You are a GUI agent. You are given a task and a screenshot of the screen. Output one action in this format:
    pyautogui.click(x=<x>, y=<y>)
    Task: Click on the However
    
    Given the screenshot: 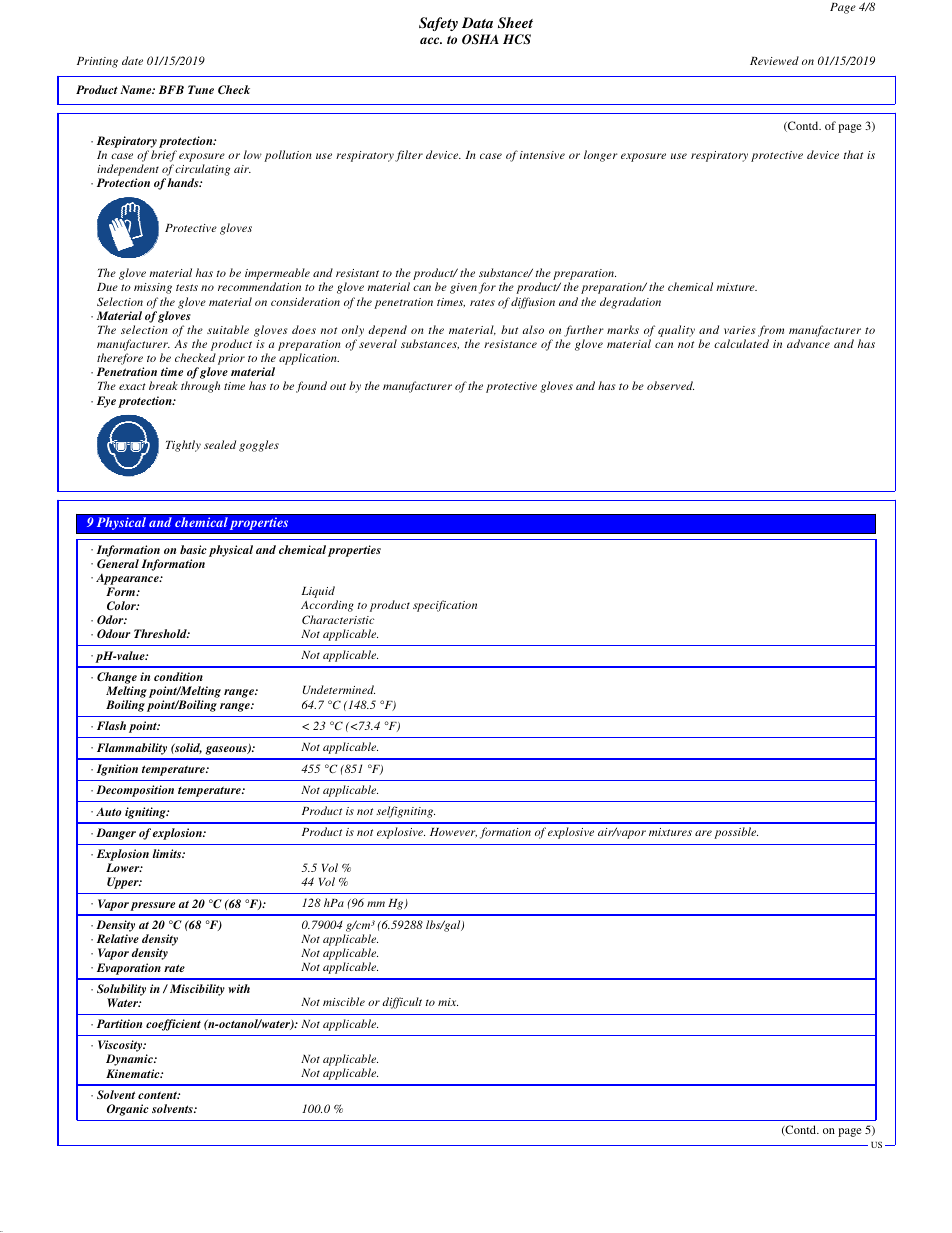 What is the action you would take?
    pyautogui.click(x=453, y=833)
